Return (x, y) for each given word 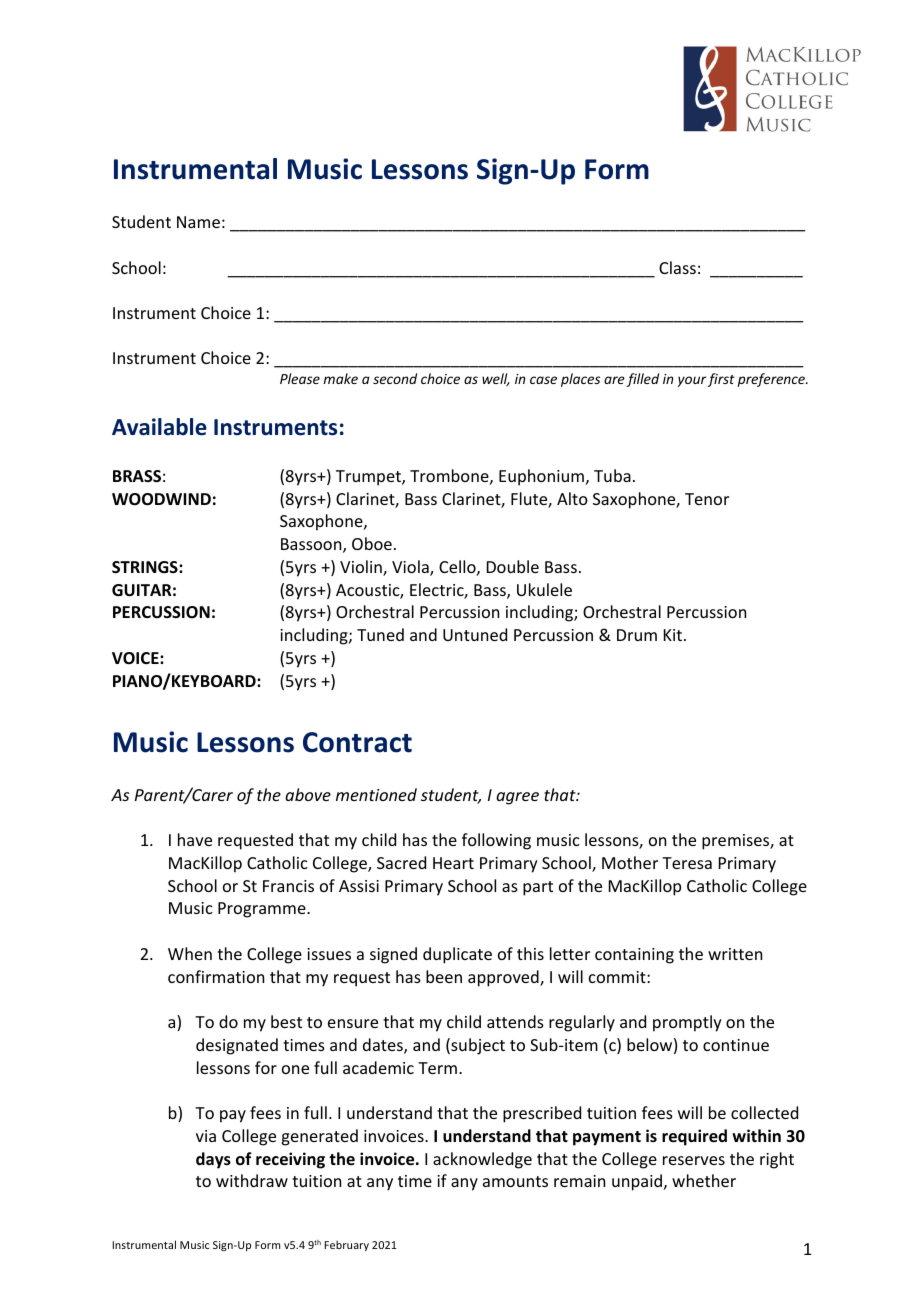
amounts (515, 1181)
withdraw (252, 1180)
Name (198, 222)
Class (677, 267)
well (496, 379)
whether (704, 1180)
